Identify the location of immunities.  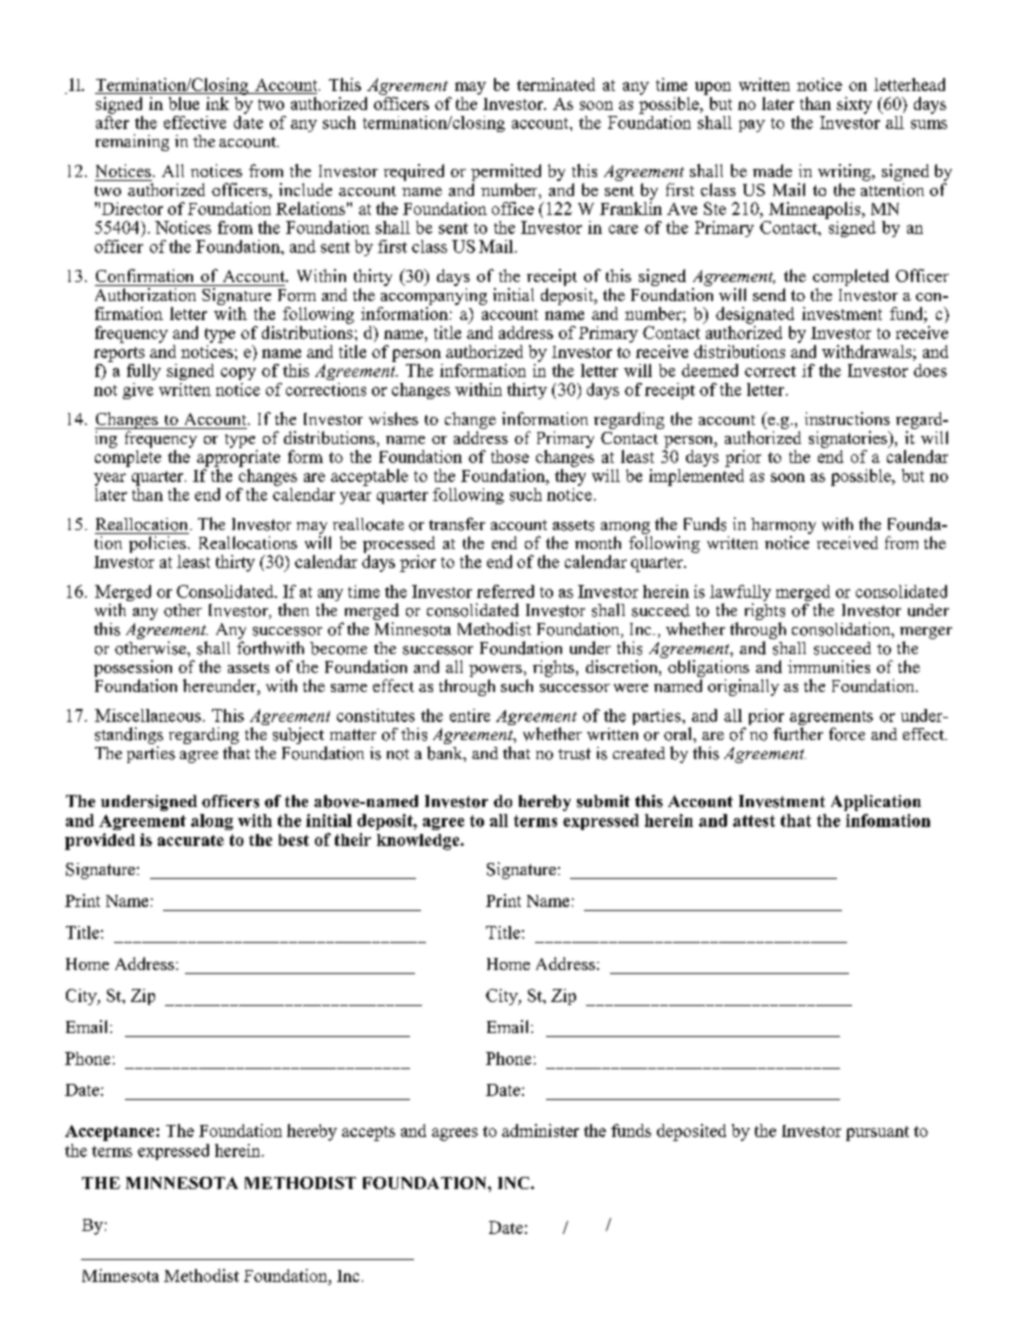
(829, 666).
